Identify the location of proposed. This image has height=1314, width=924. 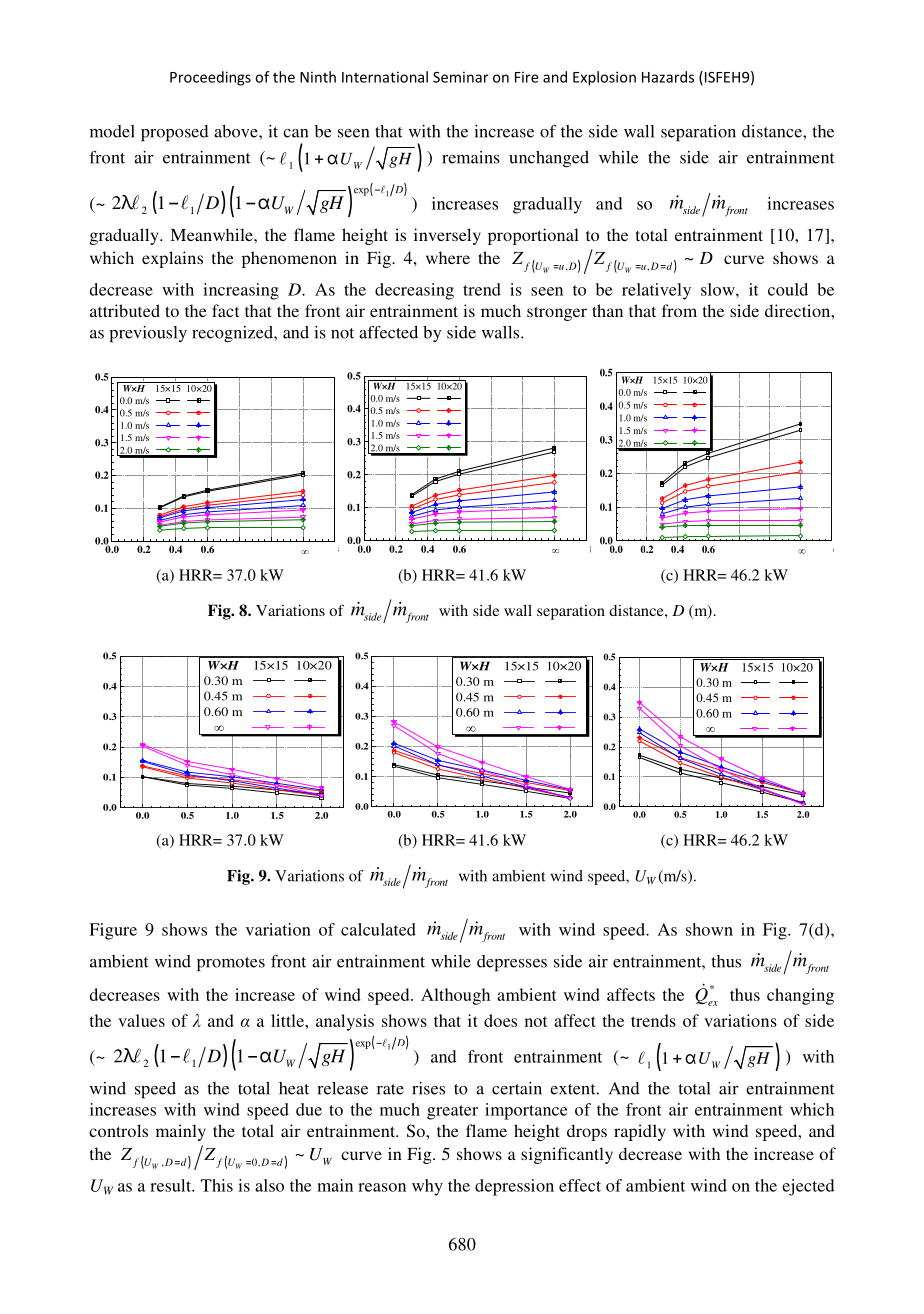
(174, 133).
